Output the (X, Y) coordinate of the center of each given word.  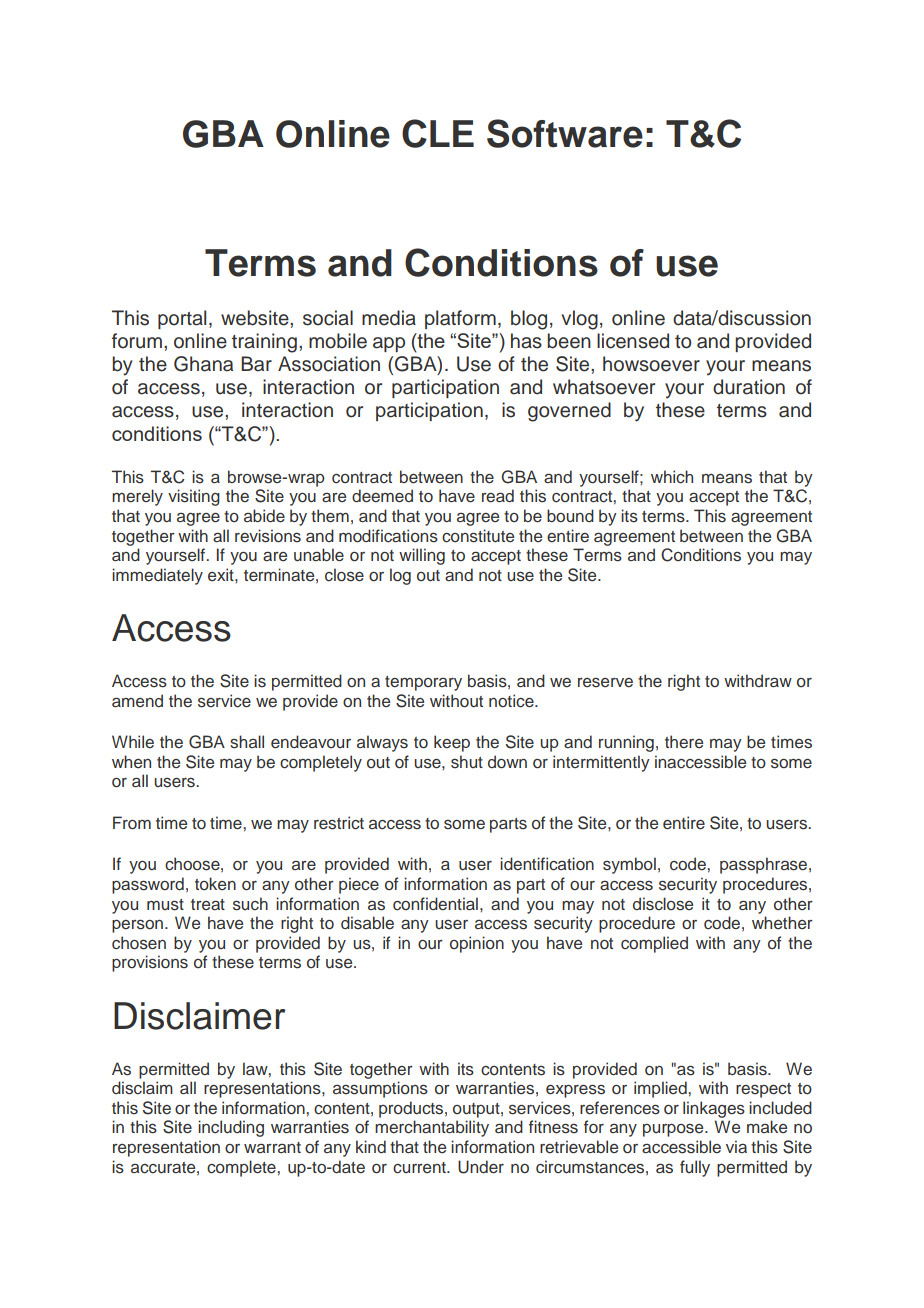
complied (654, 944)
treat (208, 904)
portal (182, 319)
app (389, 344)
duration (749, 387)
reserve (605, 683)
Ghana (203, 364)
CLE (438, 133)
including (231, 1128)
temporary (423, 683)
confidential (435, 904)
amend (137, 700)
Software (565, 133)
